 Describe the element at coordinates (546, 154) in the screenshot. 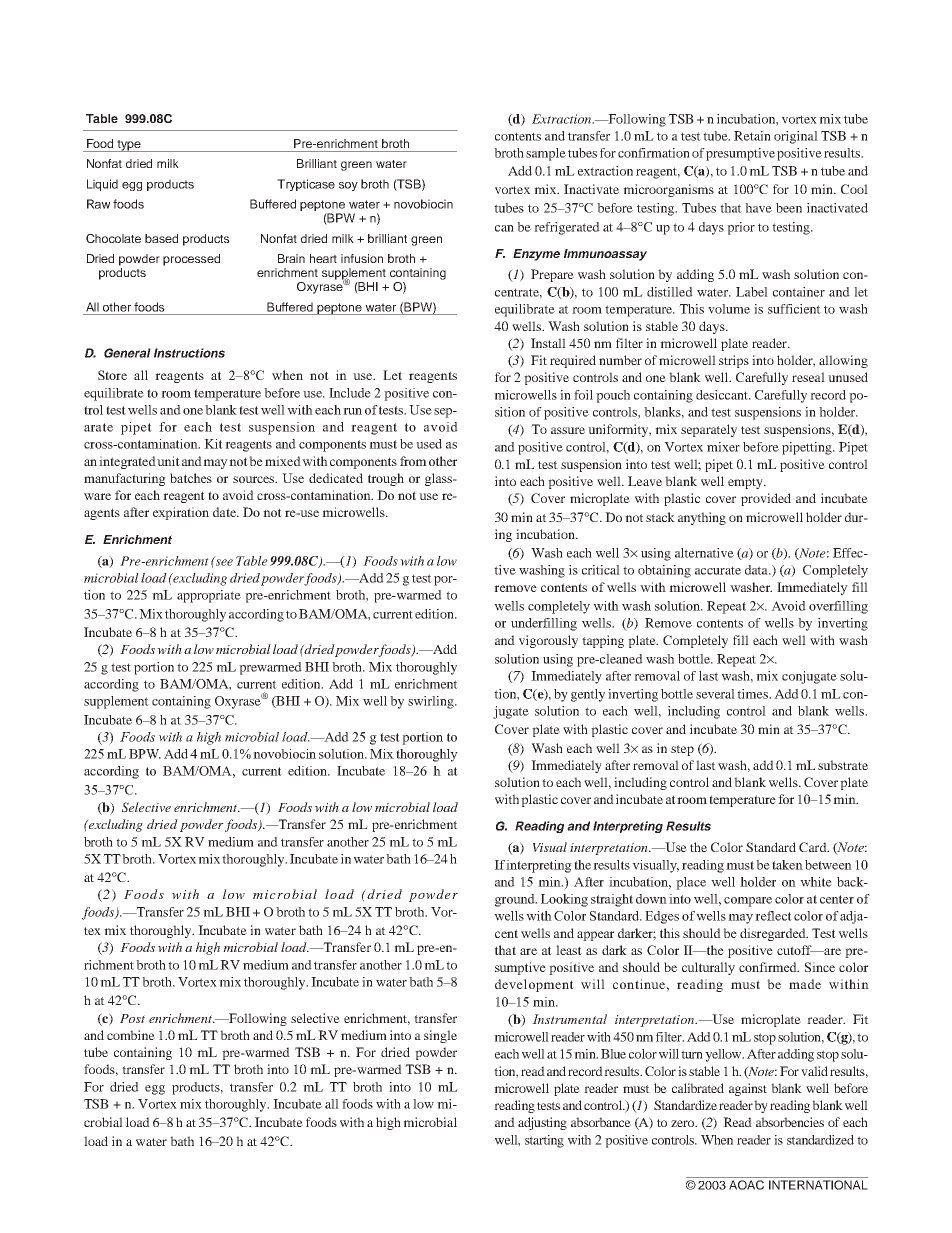

I see `sample` at that location.
